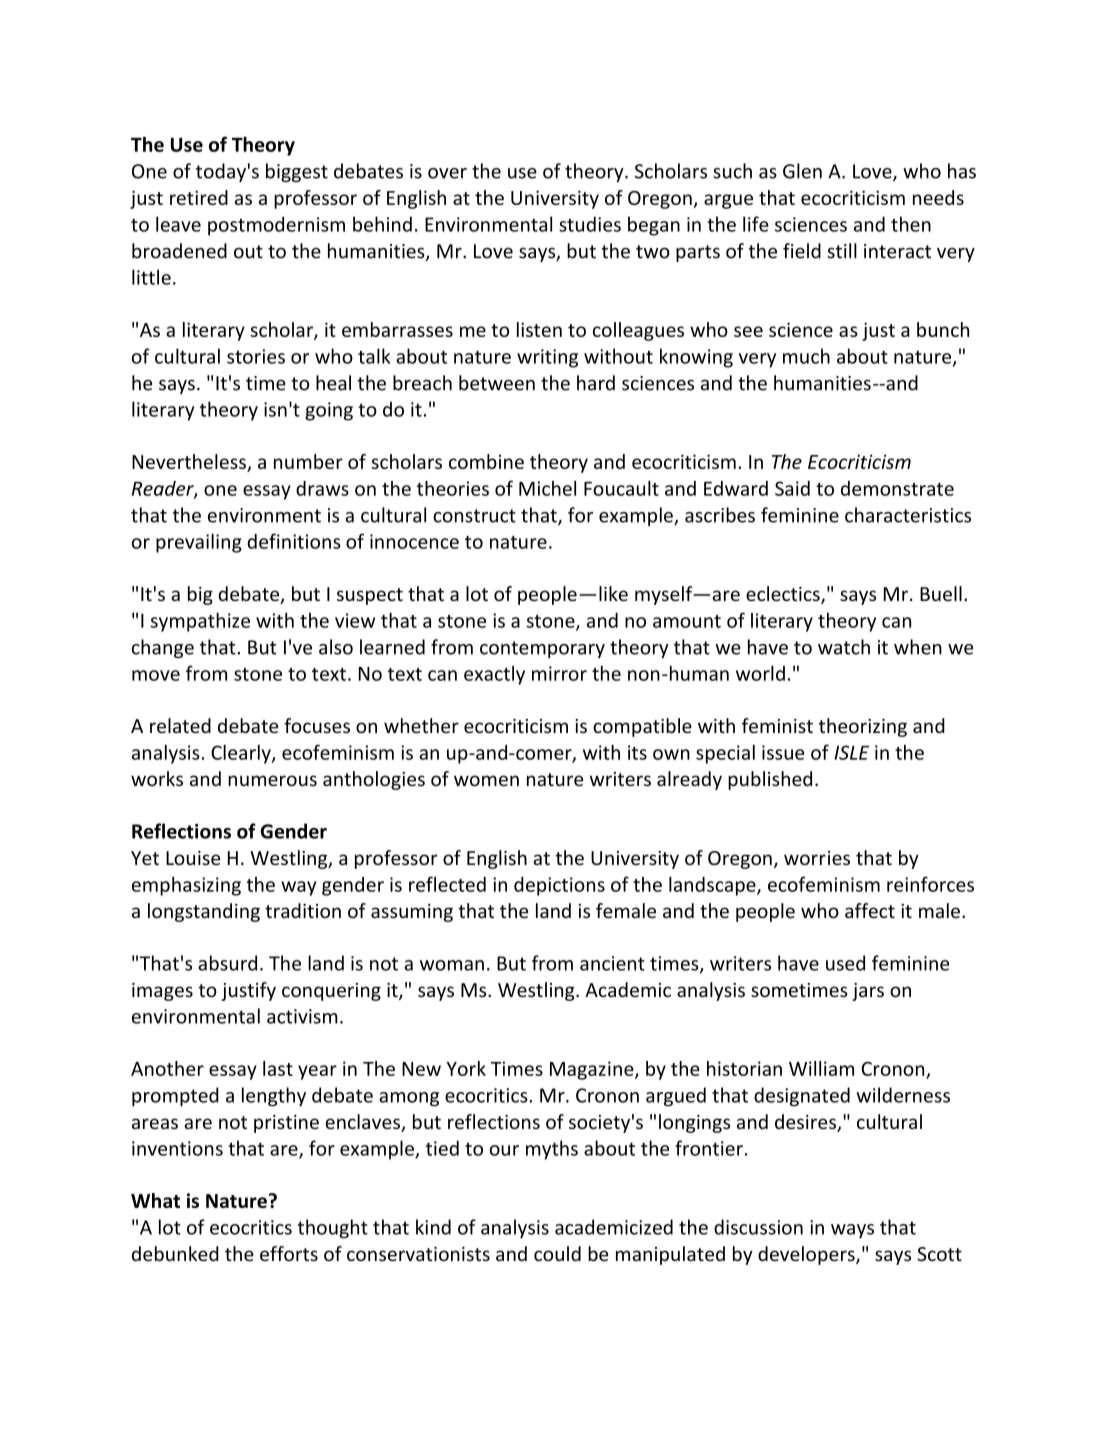 The image size is (1112, 1440). What do you see at coordinates (897, 488) in the image?
I see `demonstrate` at bounding box center [897, 488].
